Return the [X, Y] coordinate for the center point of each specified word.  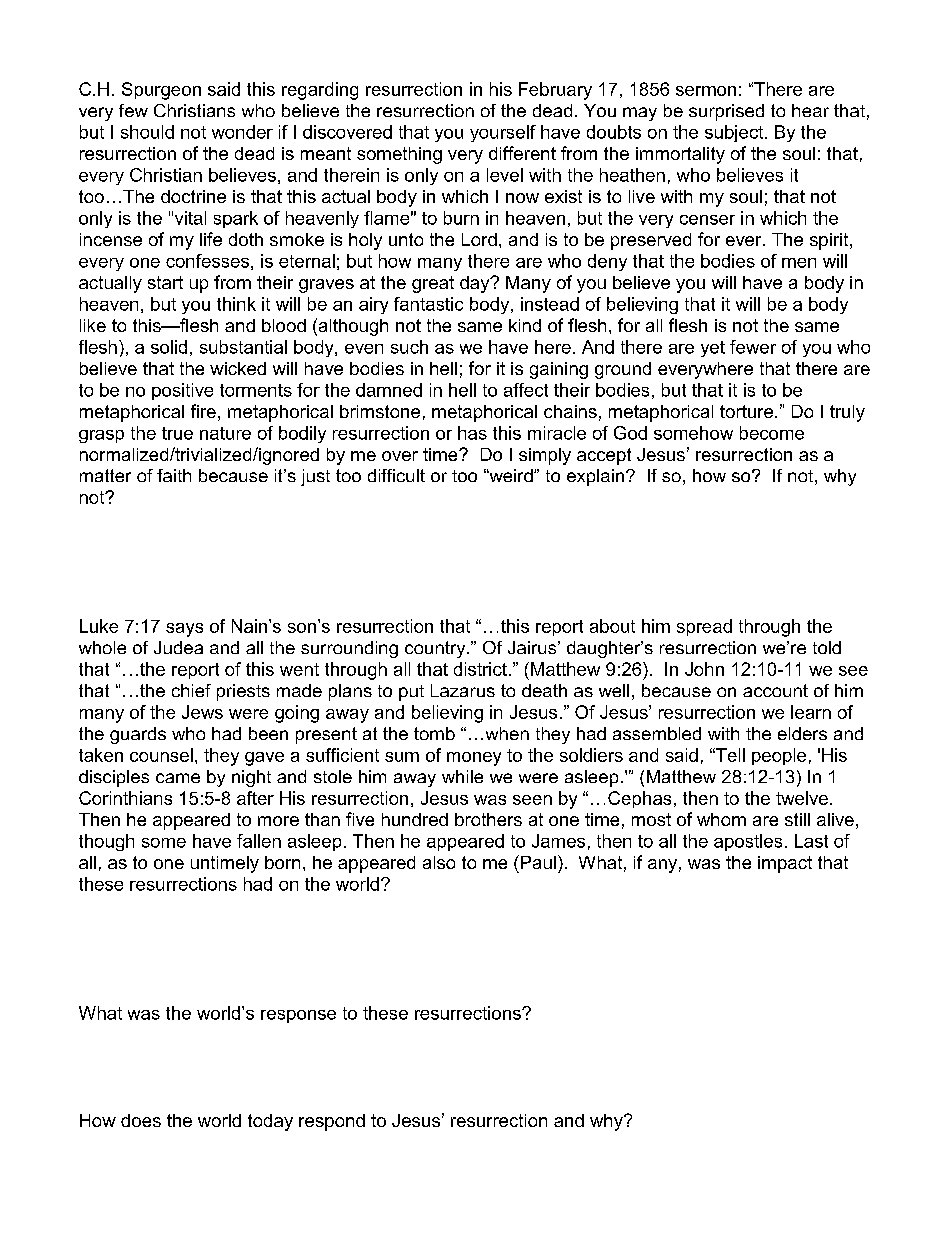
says [184, 630]
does [141, 1120]
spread [704, 627]
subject [735, 133]
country [436, 649]
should [147, 132]
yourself [503, 133]
